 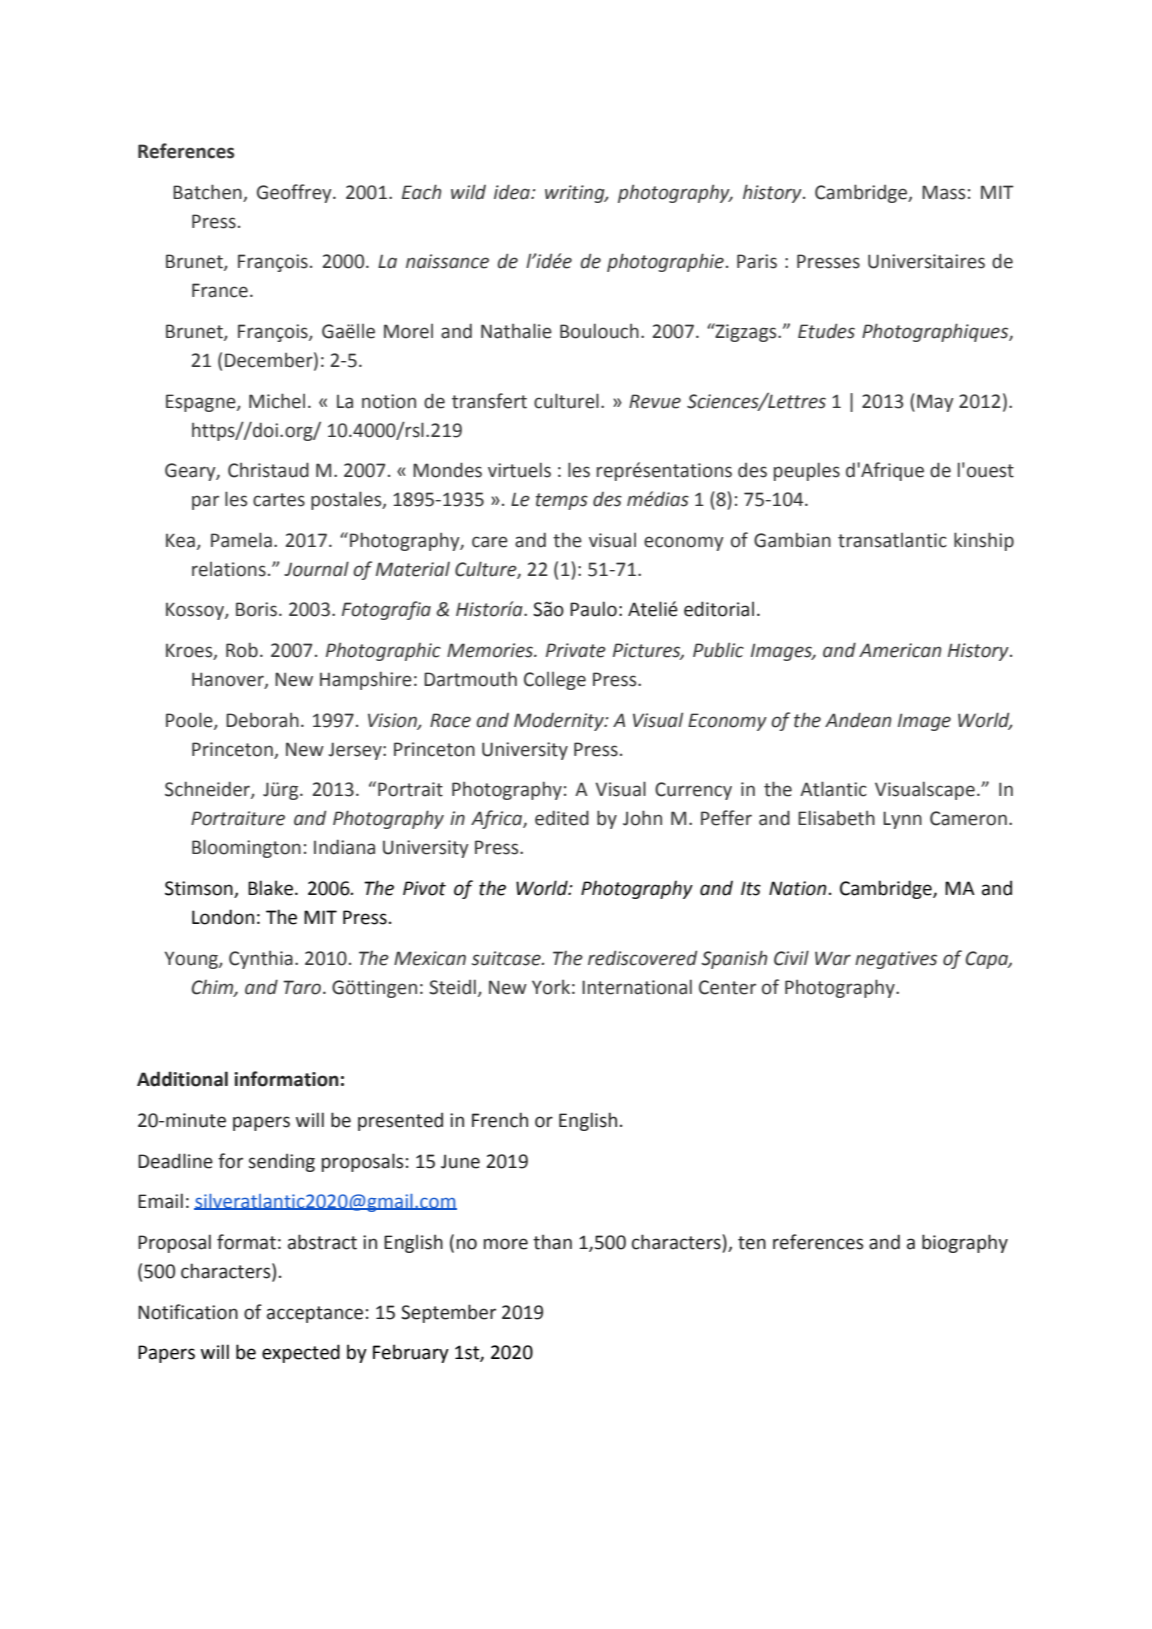 What do you see at coordinates (208, 790) in the screenshot?
I see `Schneider` at bounding box center [208, 790].
